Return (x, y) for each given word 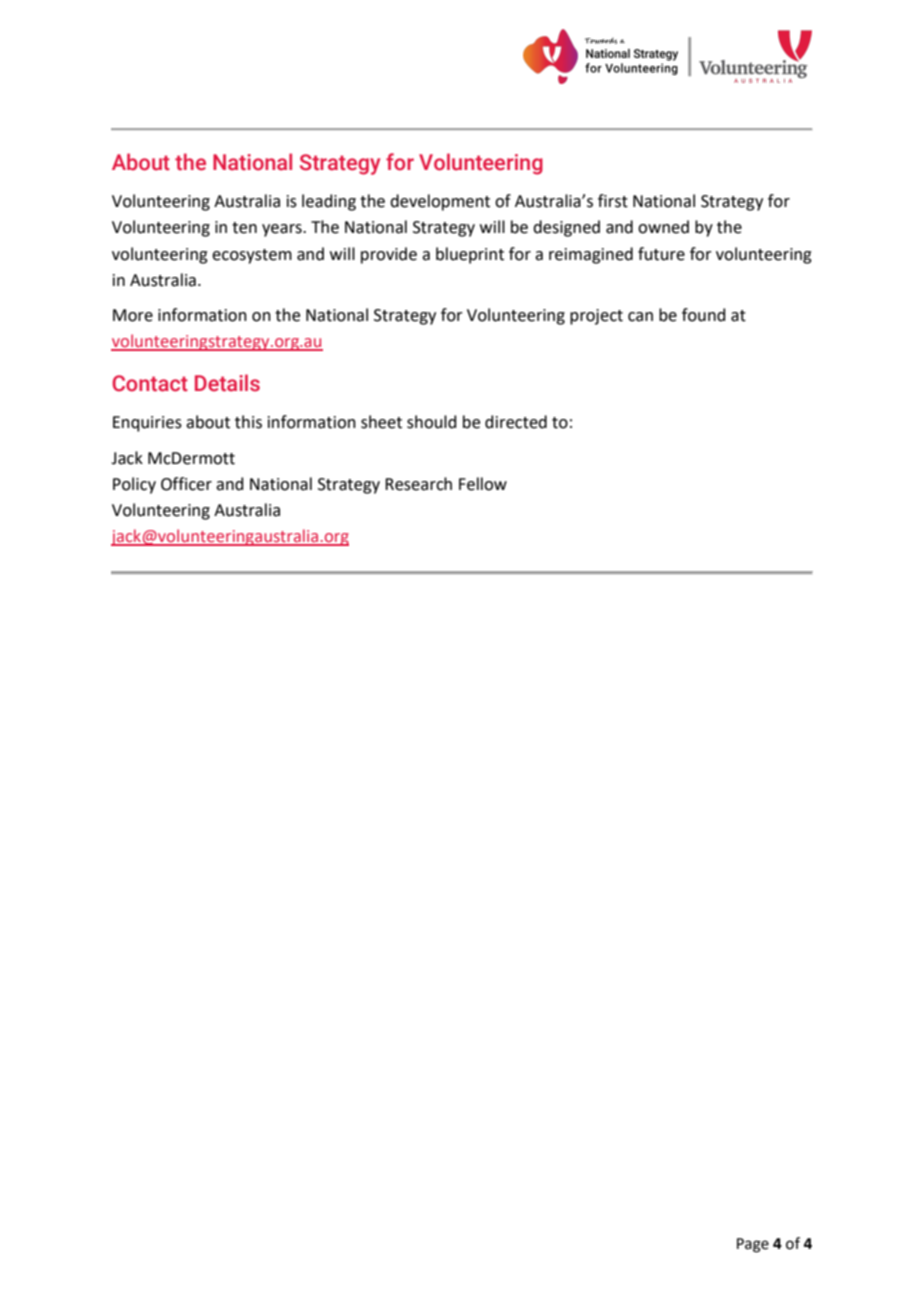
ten (244, 228)
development (440, 202)
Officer (186, 484)
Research (418, 484)
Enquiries (147, 424)
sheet (381, 422)
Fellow (483, 484)
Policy (134, 485)
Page (753, 1245)
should (432, 422)
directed (516, 422)
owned (663, 227)
